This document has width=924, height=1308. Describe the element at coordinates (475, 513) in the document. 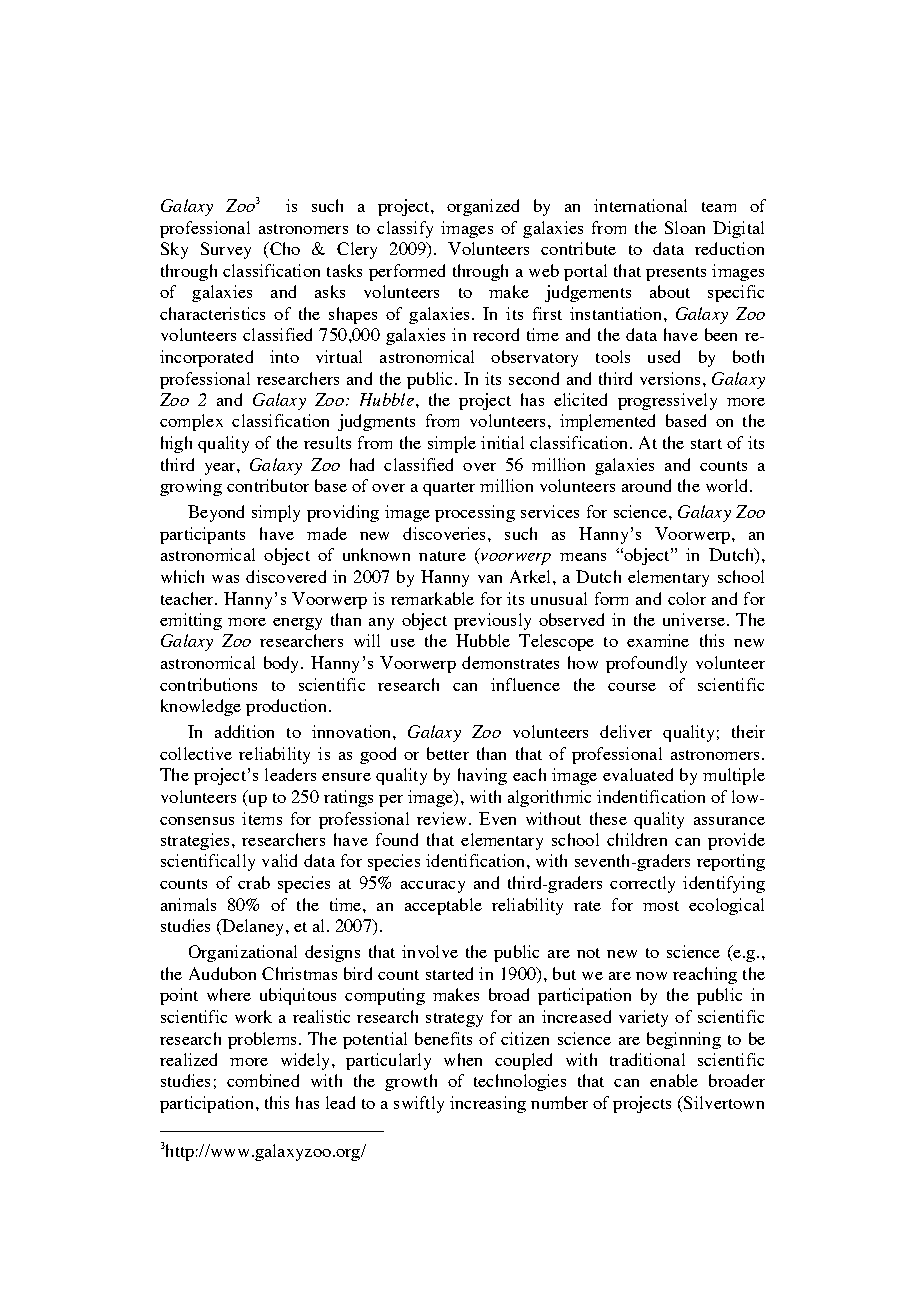

I see `processing` at that location.
